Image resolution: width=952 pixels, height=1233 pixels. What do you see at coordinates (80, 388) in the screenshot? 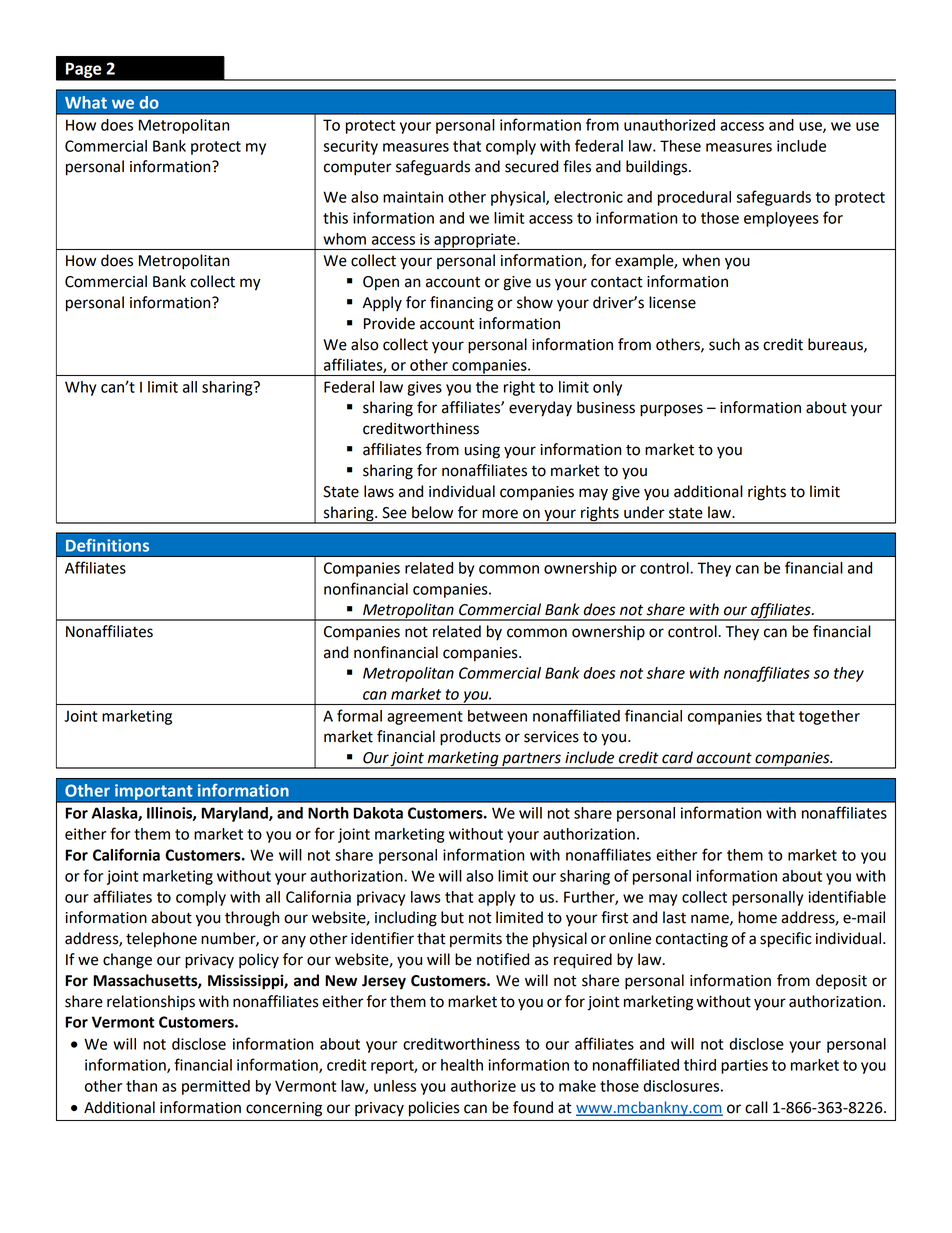
I see `Why` at bounding box center [80, 388].
